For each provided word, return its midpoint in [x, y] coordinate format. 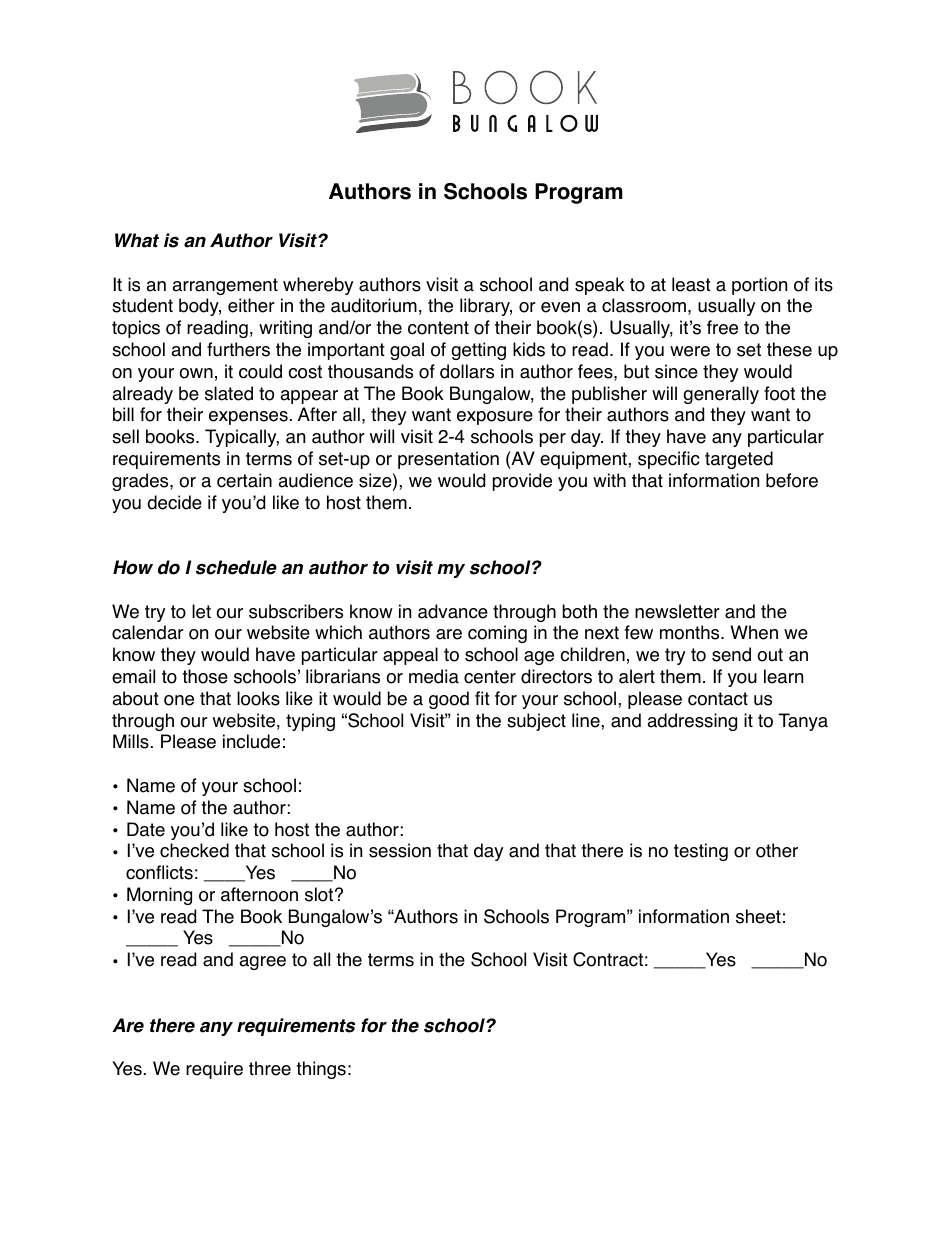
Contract [608, 959]
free [722, 327]
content [438, 328]
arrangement [225, 286]
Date [146, 829]
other [777, 850]
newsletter [677, 611]
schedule [236, 567]
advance [453, 611]
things [321, 1070]
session [400, 850]
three [270, 1068]
